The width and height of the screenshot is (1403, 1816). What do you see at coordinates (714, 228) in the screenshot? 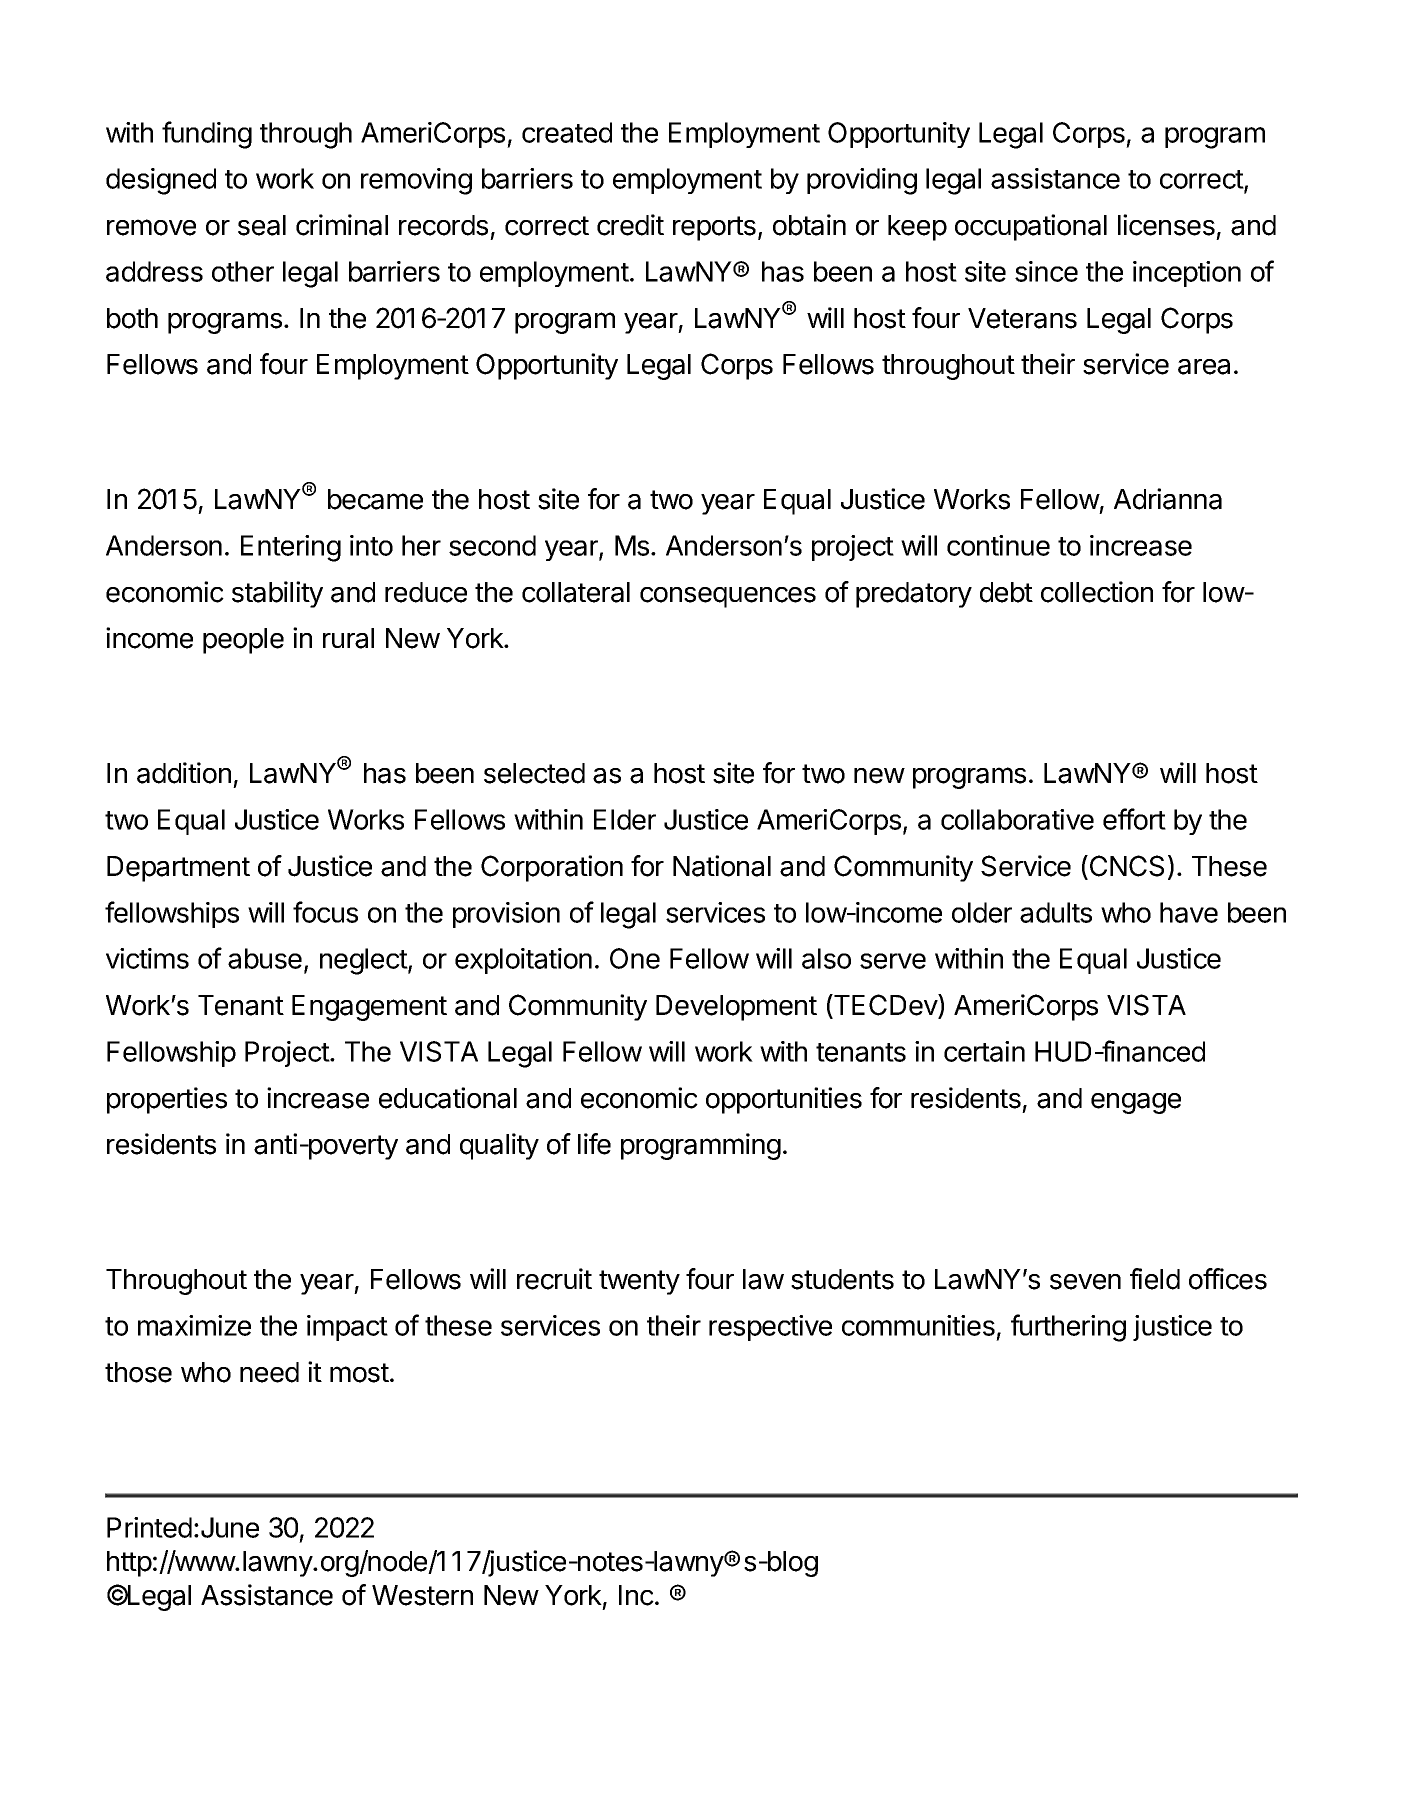
I see `reports` at bounding box center [714, 228].
